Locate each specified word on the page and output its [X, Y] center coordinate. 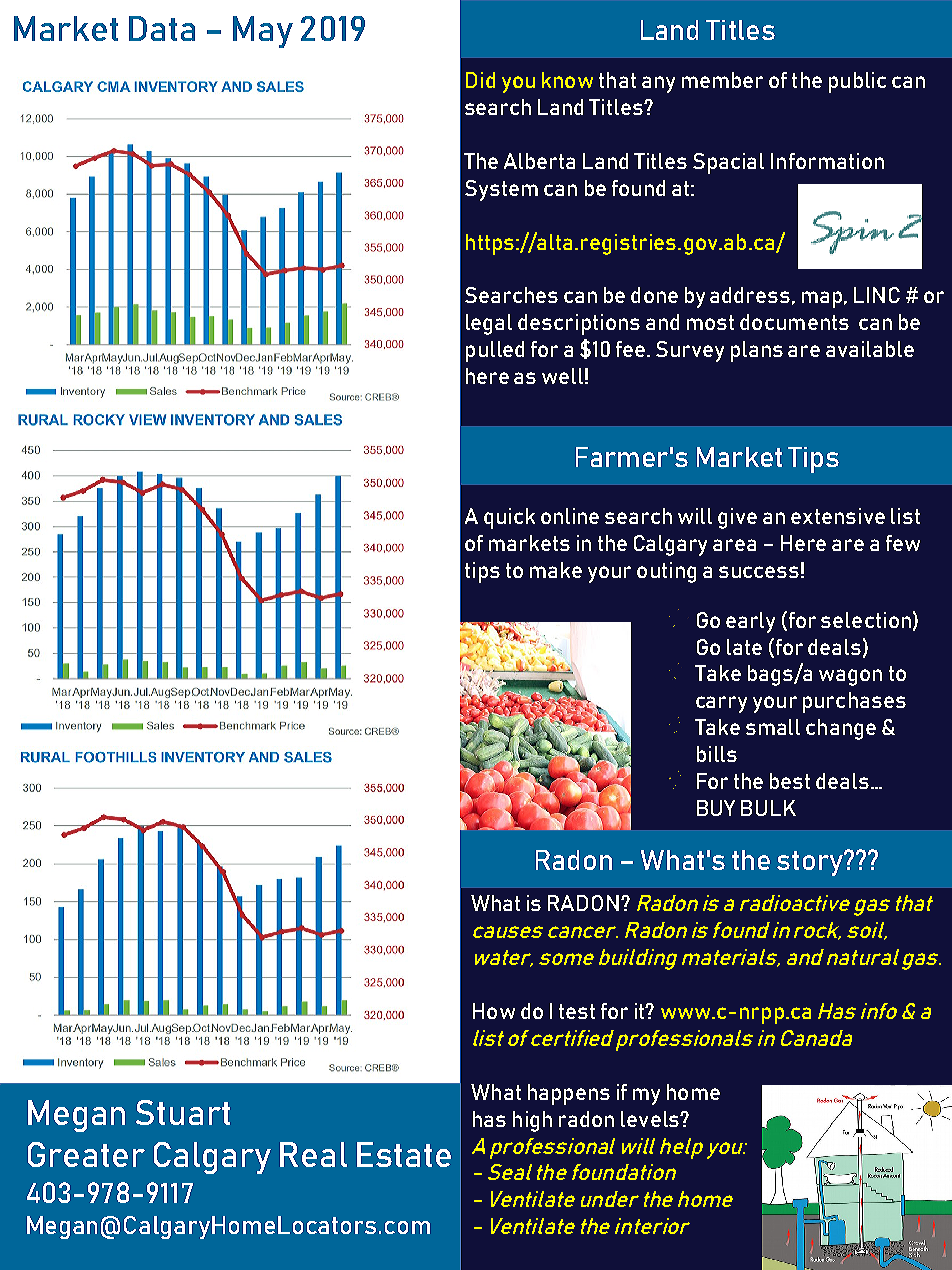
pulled [495, 351]
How [494, 1011]
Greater [86, 1154]
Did [480, 80]
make [556, 570]
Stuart [183, 1112]
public [857, 82]
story [811, 863]
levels [651, 1119]
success [759, 572]
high [532, 1121]
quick [509, 518]
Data [162, 28]
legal [489, 324]
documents [794, 322]
